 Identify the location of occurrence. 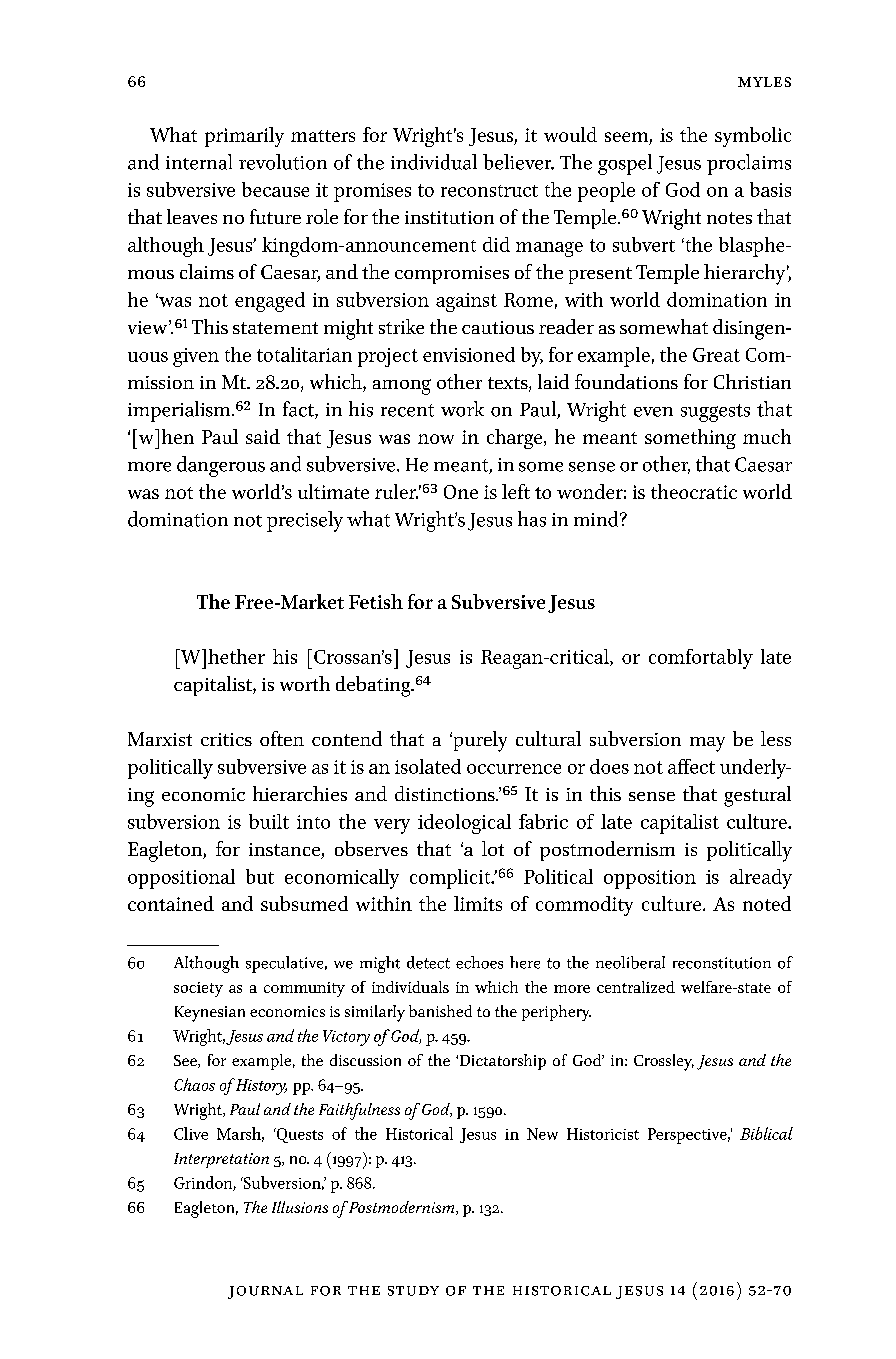
(514, 769).
